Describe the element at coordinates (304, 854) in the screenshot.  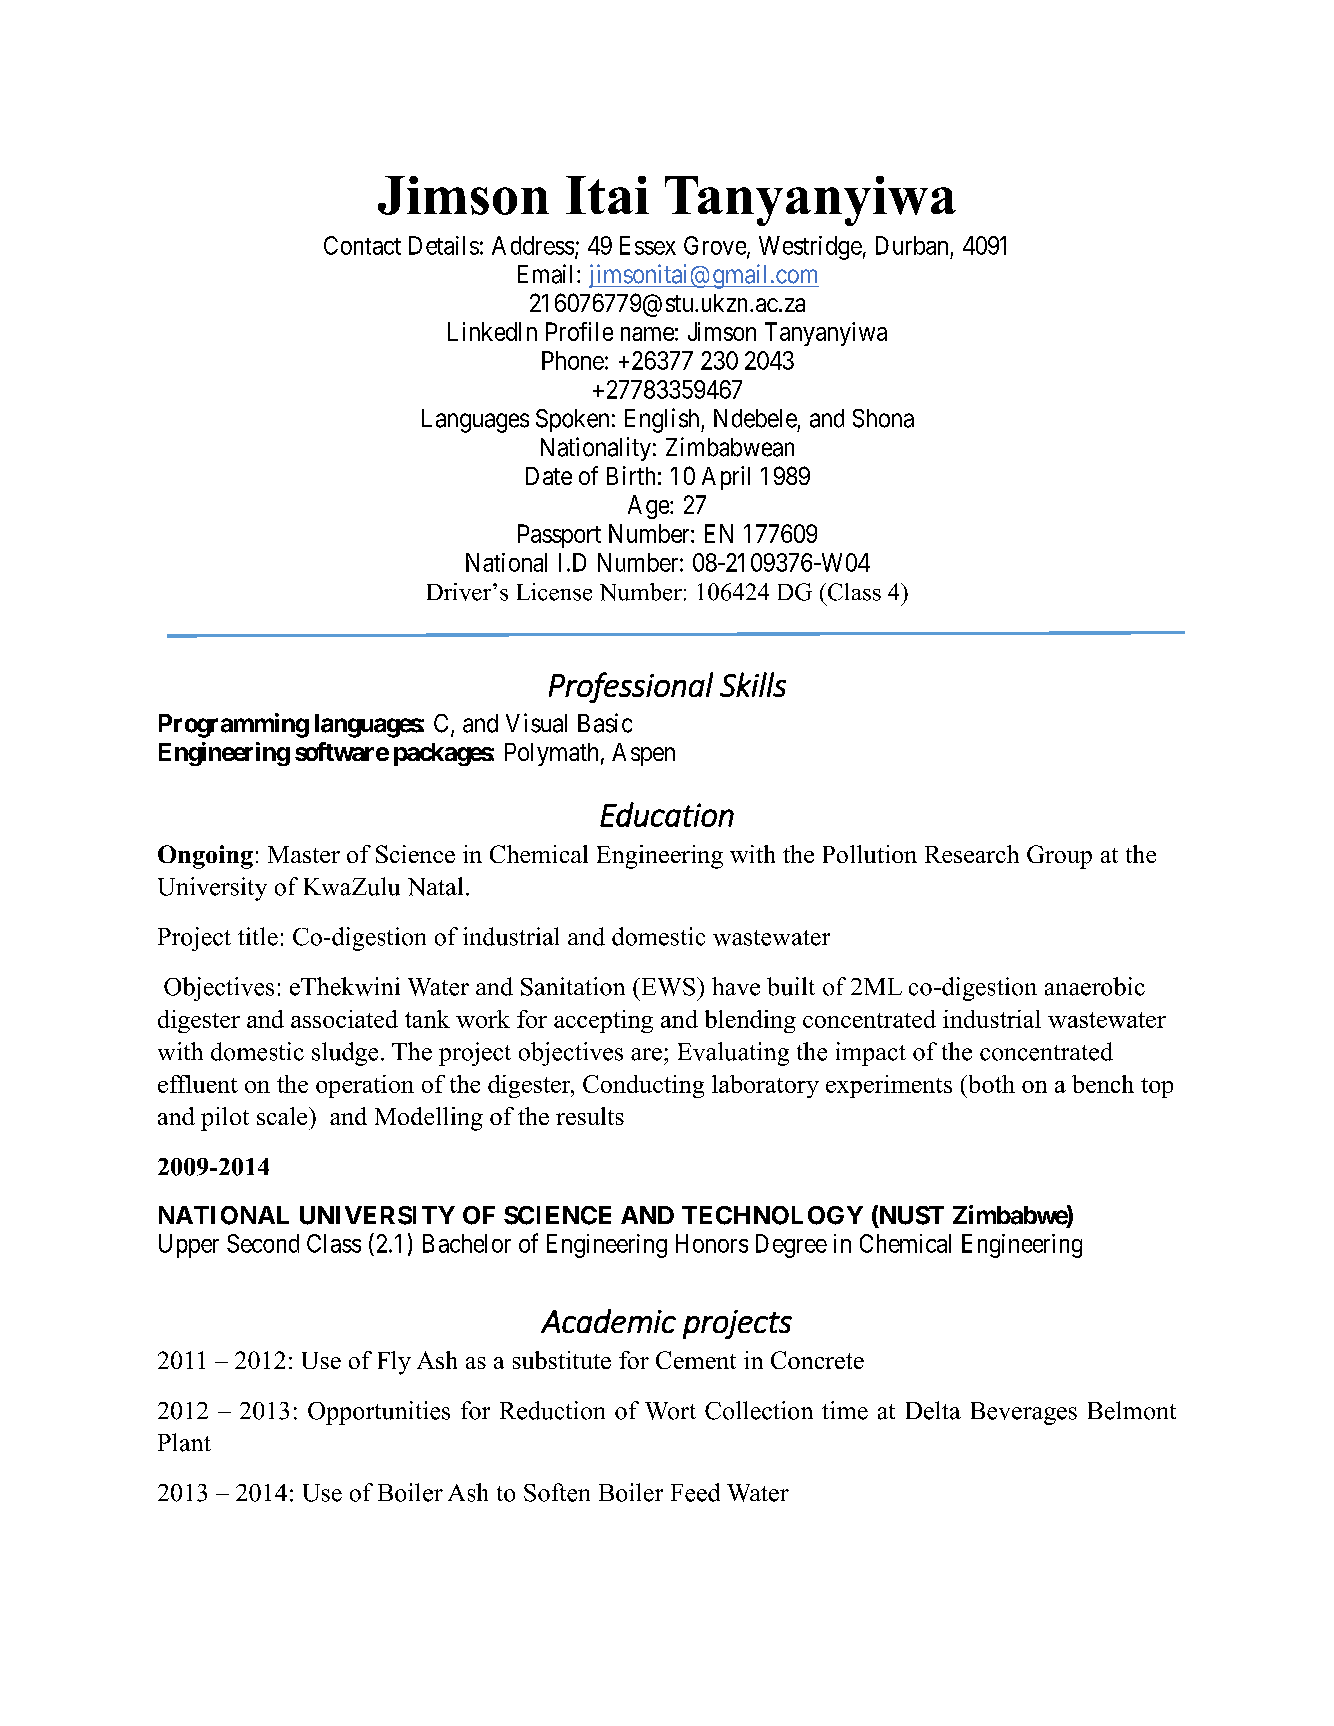
I see `Master` at that location.
